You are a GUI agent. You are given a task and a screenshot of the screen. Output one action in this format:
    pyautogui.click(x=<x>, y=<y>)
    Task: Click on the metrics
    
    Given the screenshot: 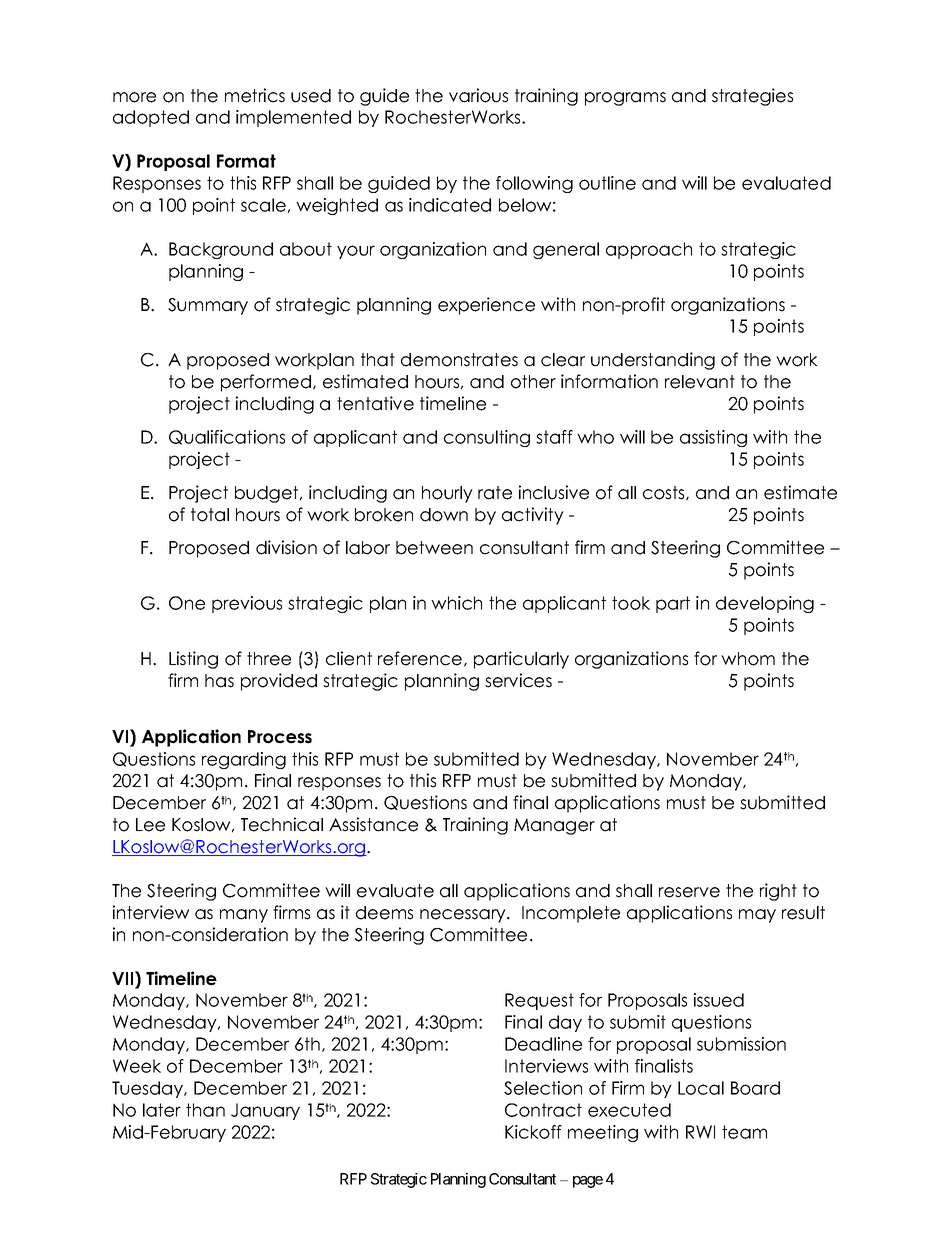 What is the action you would take?
    pyautogui.click(x=255, y=95)
